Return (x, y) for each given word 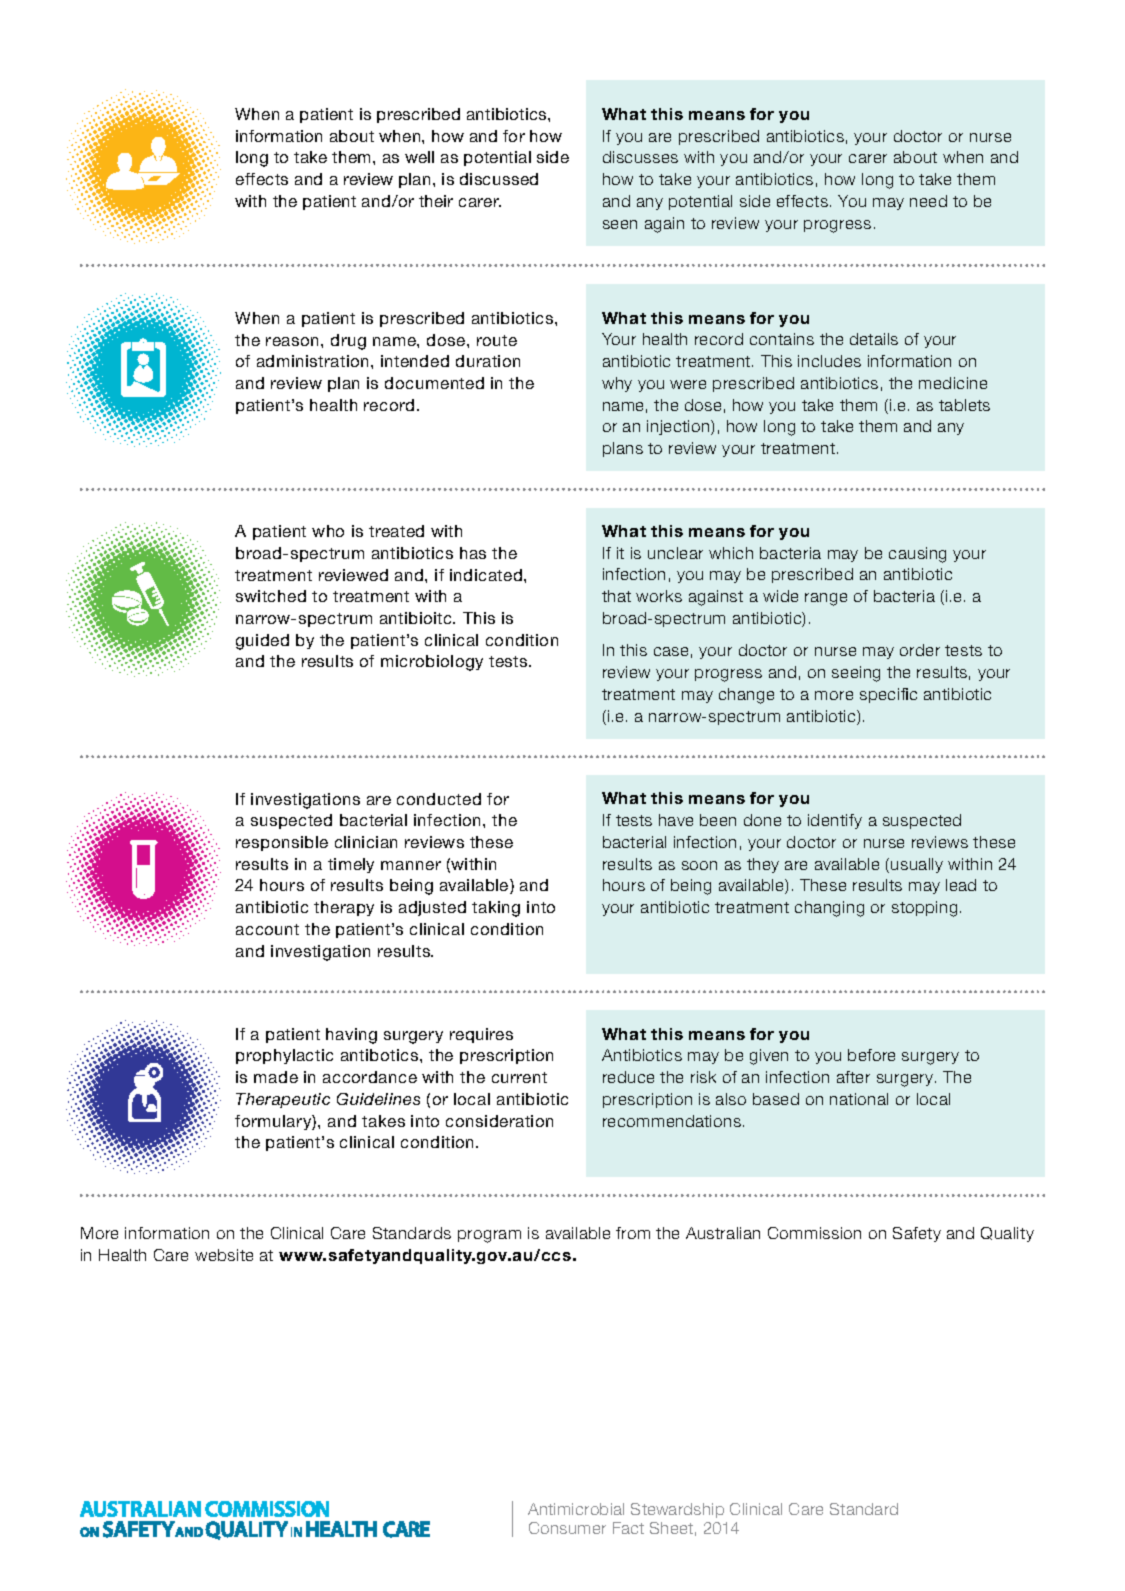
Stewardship (677, 1510)
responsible (282, 843)
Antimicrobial (576, 1509)
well (419, 157)
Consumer (567, 1528)
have (676, 820)
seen (620, 224)
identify (835, 821)
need (928, 201)
